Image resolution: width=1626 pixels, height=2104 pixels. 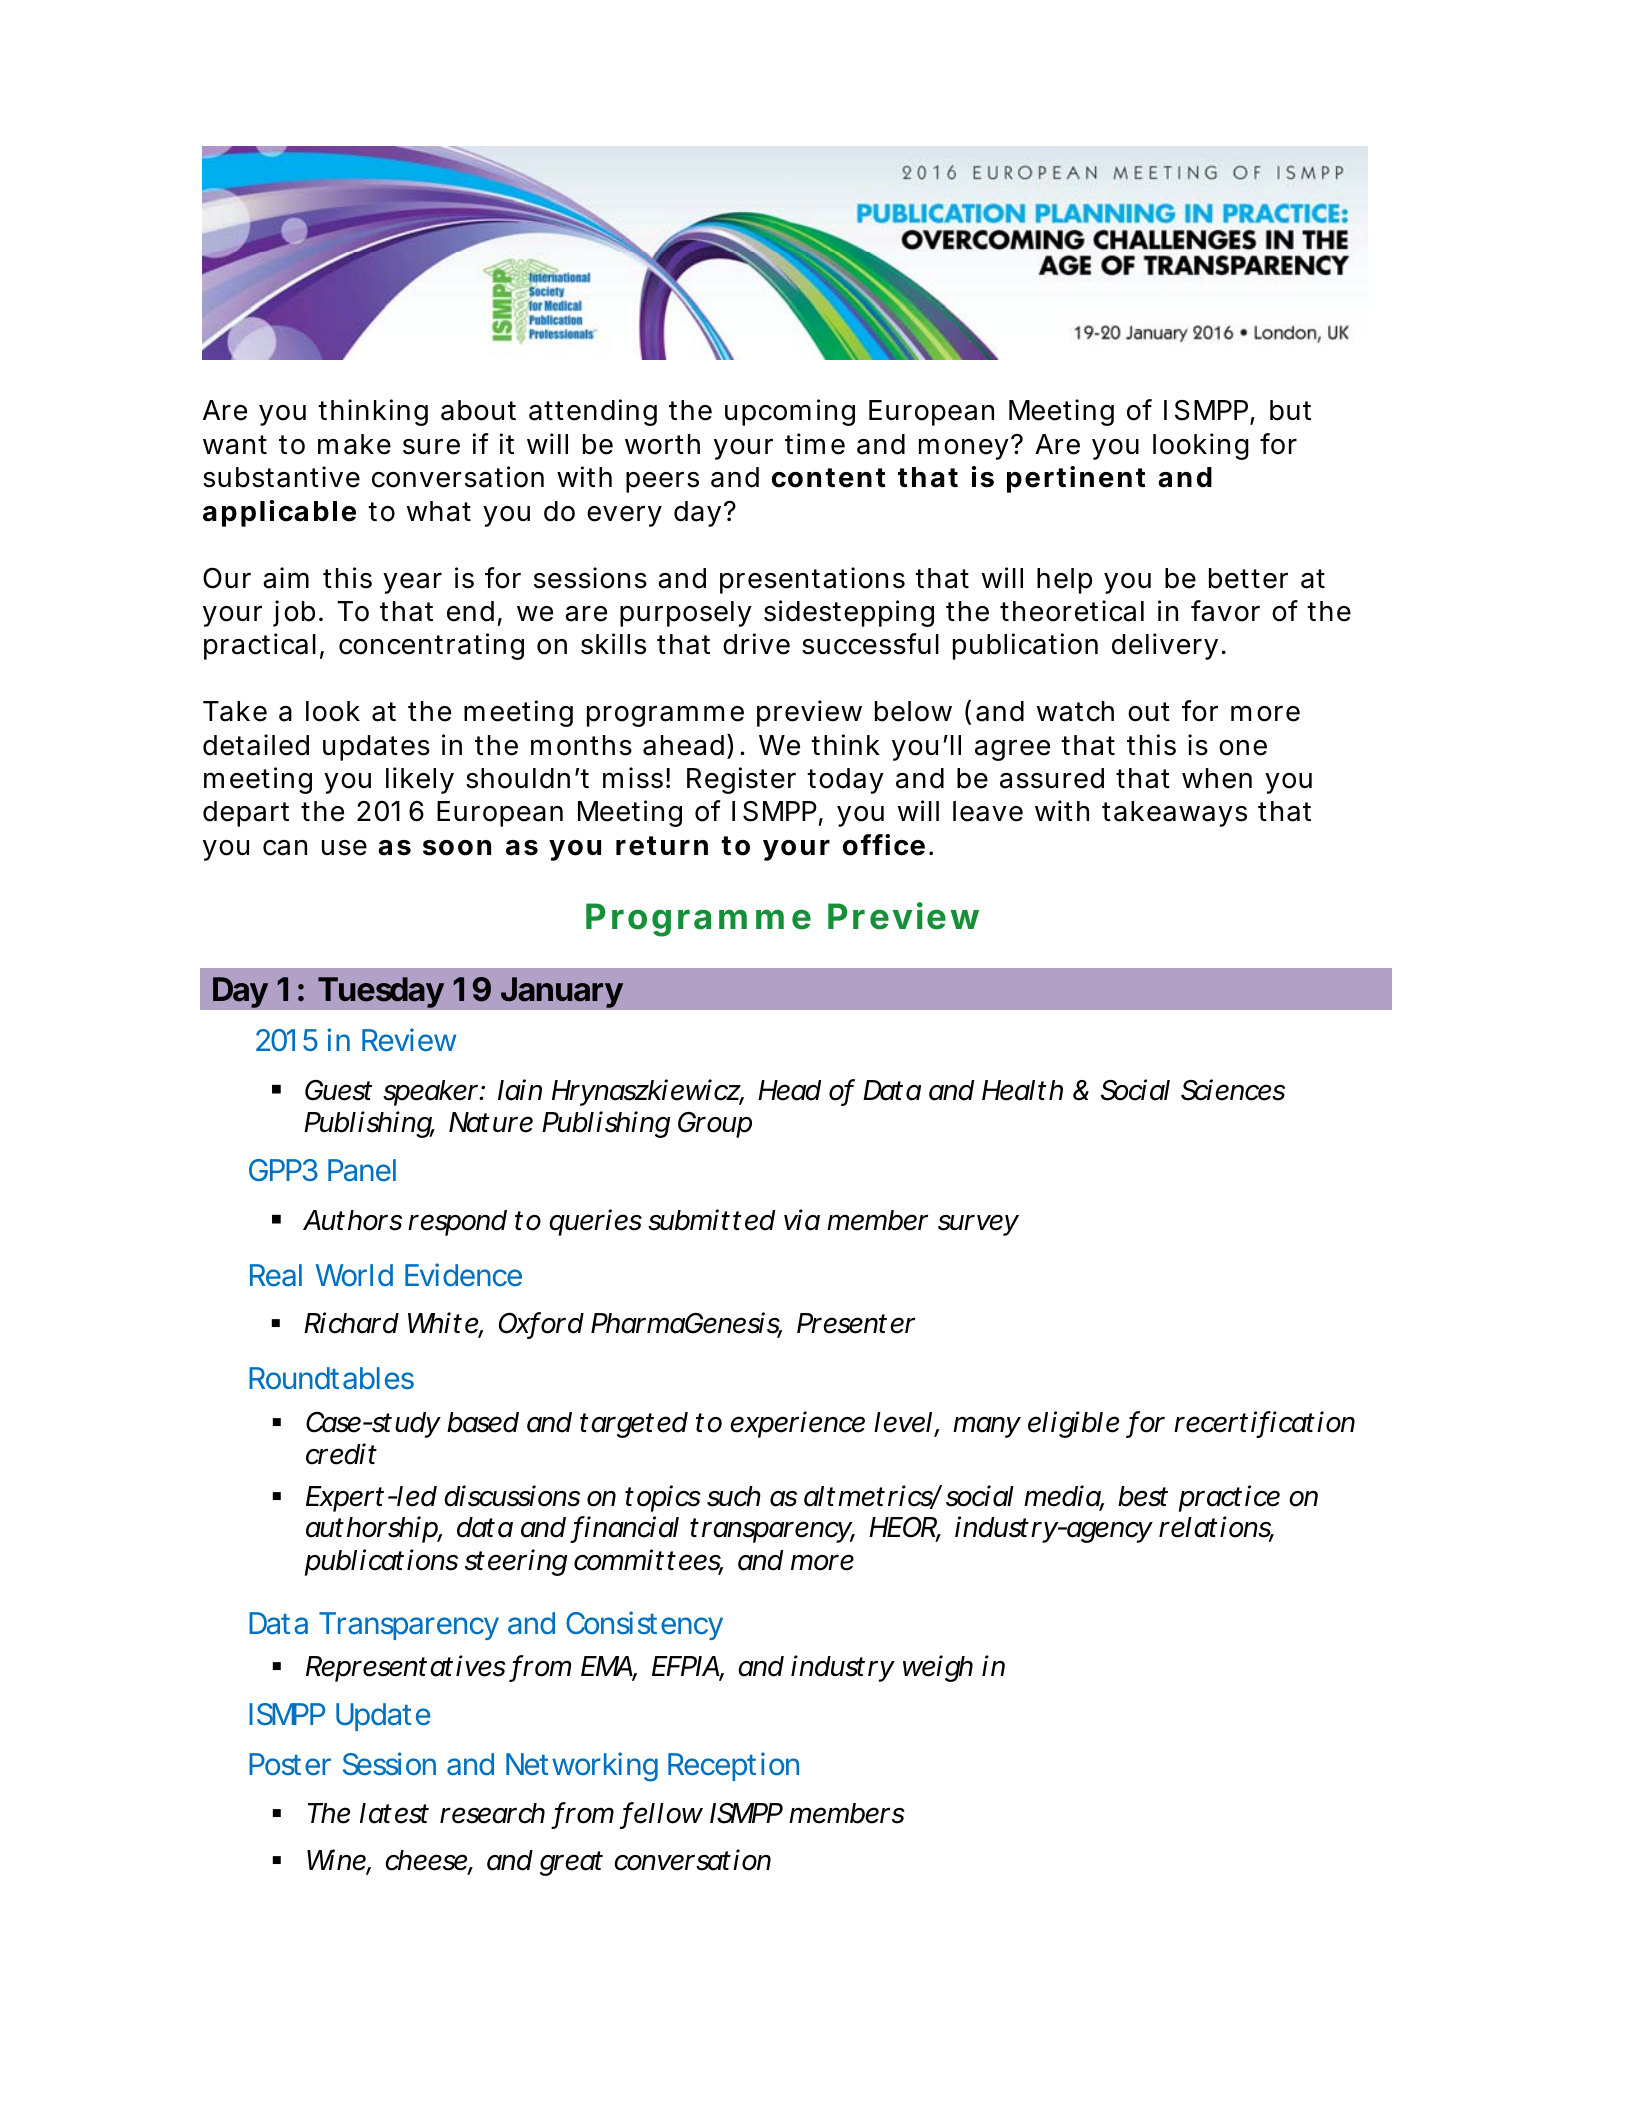 What do you see at coordinates (733, 1766) in the page?
I see `Reception` at bounding box center [733, 1766].
